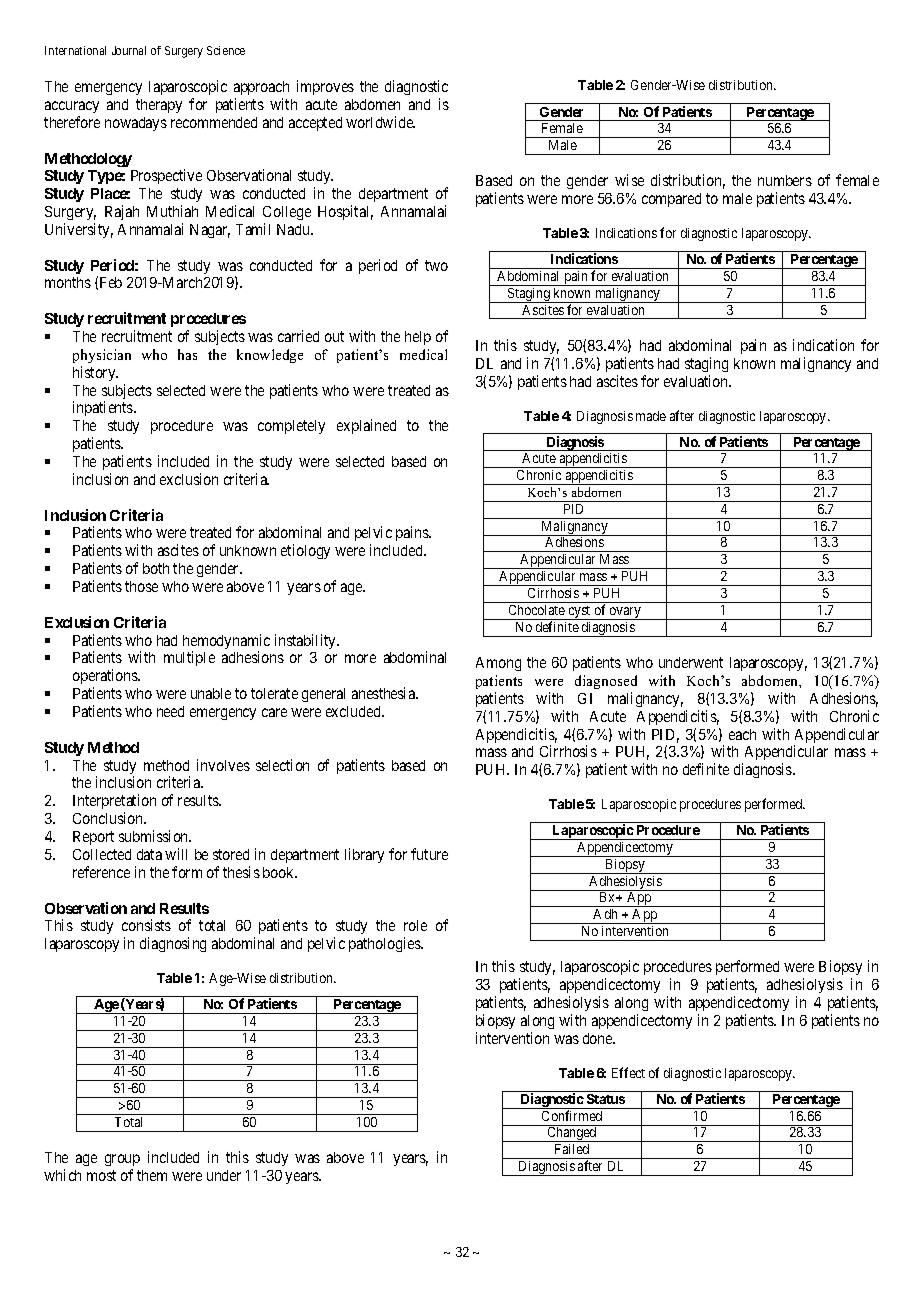  Describe the element at coordinates (625, 613) in the document. I see `ovary` at that location.
